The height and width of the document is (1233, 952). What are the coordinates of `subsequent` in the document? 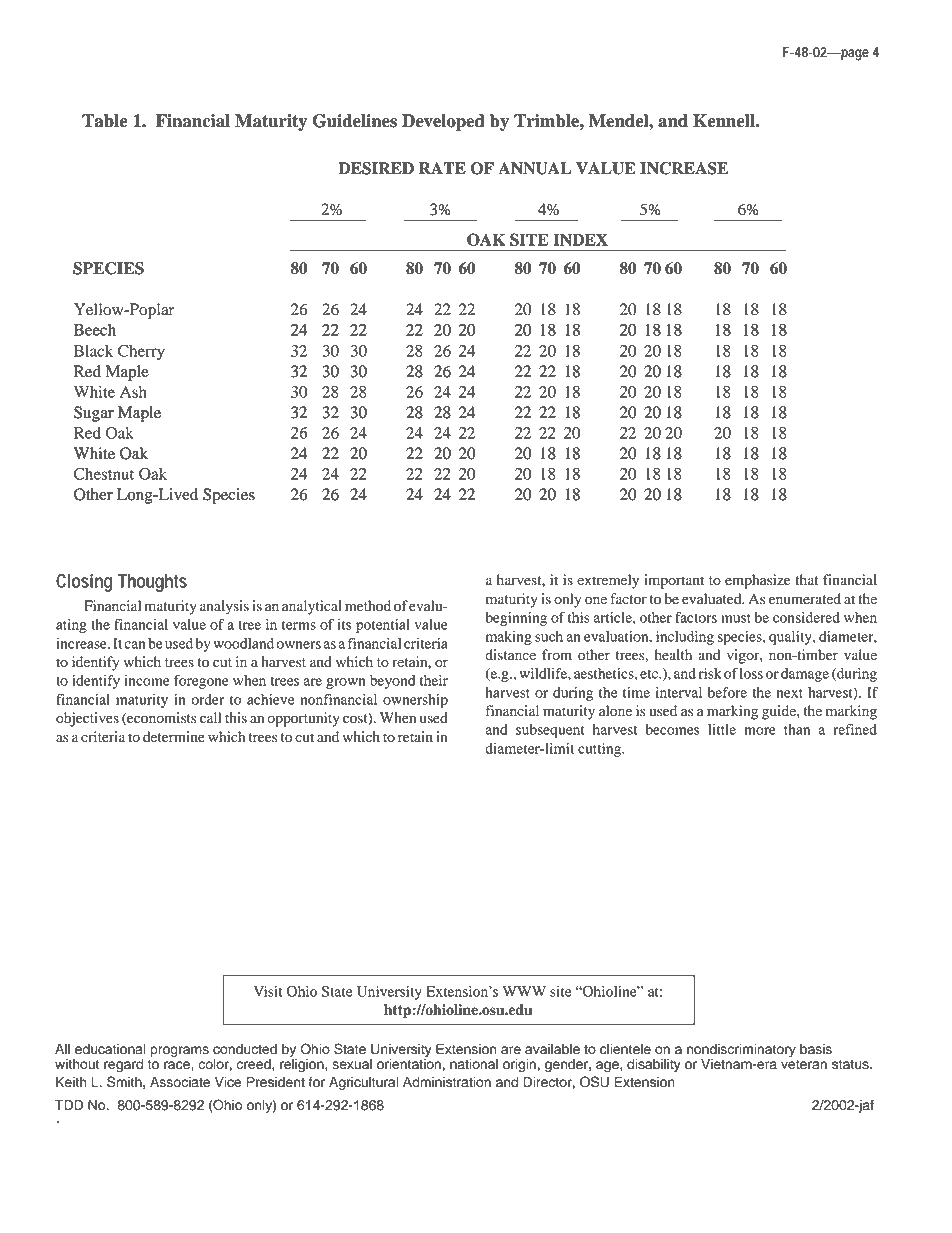 It's located at (550, 731).
